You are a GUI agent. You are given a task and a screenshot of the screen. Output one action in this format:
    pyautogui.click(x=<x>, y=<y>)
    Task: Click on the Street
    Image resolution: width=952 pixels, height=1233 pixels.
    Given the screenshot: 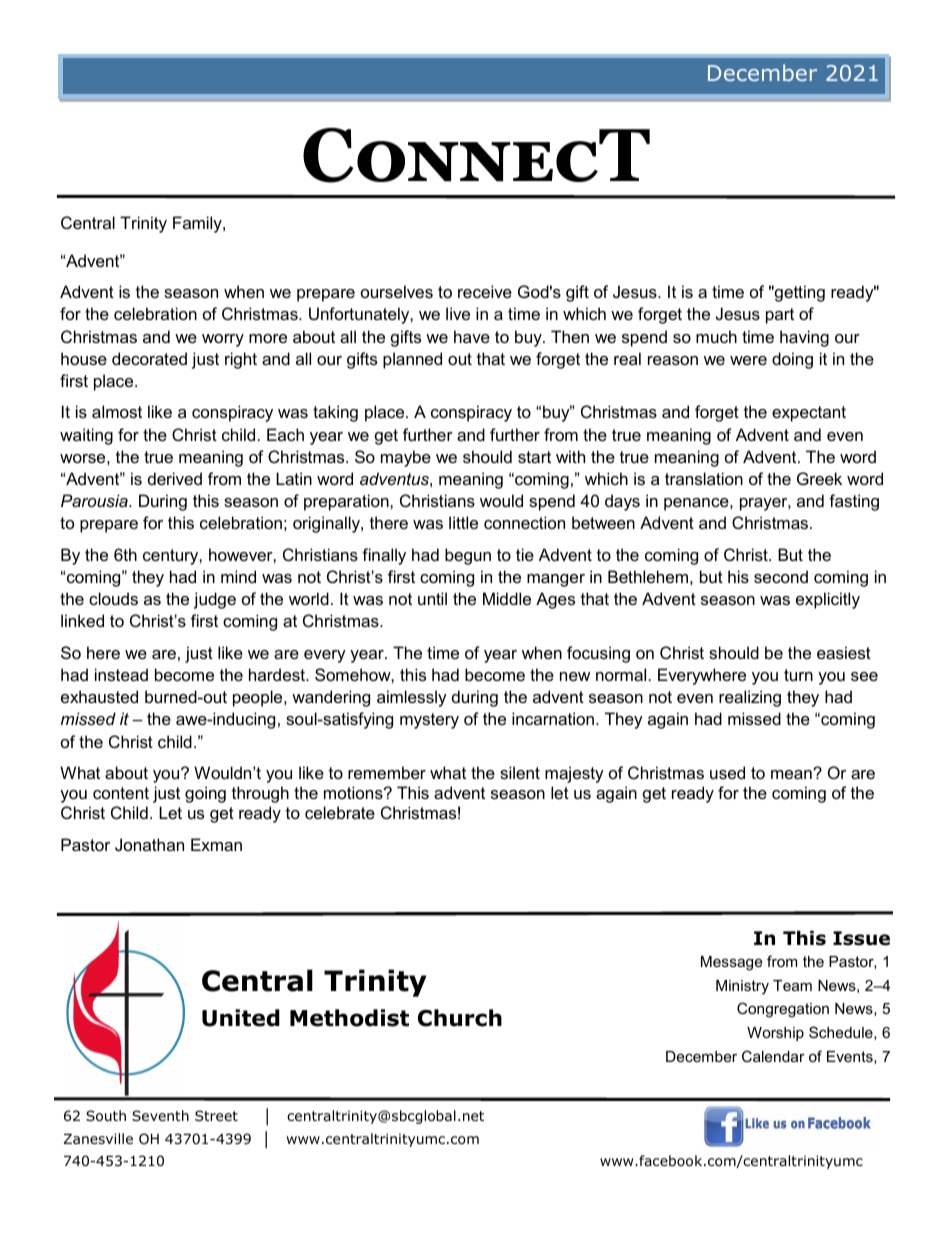 What is the action you would take?
    pyautogui.click(x=216, y=1115)
